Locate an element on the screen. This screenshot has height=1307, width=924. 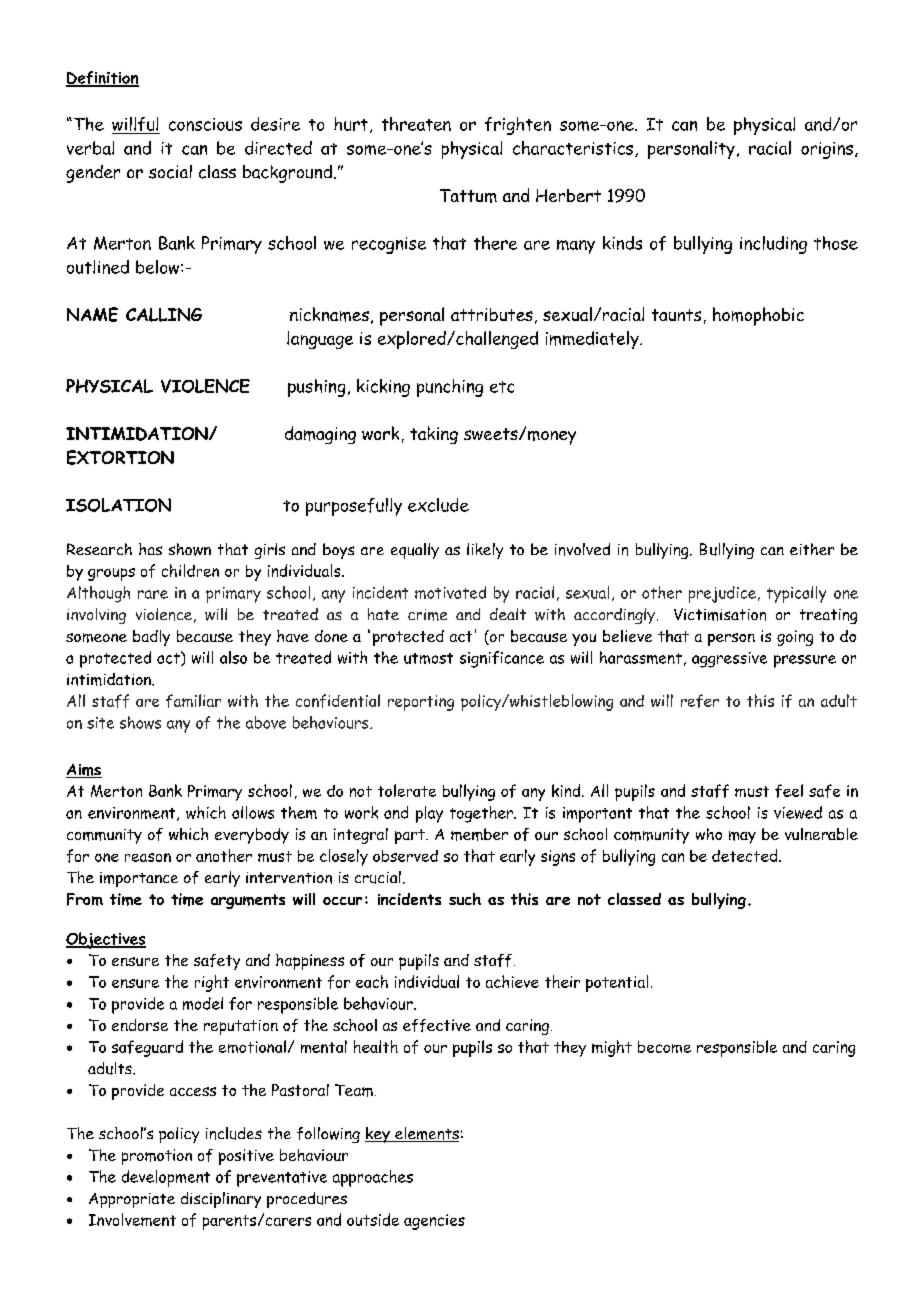
feel is located at coordinates (789, 791).
